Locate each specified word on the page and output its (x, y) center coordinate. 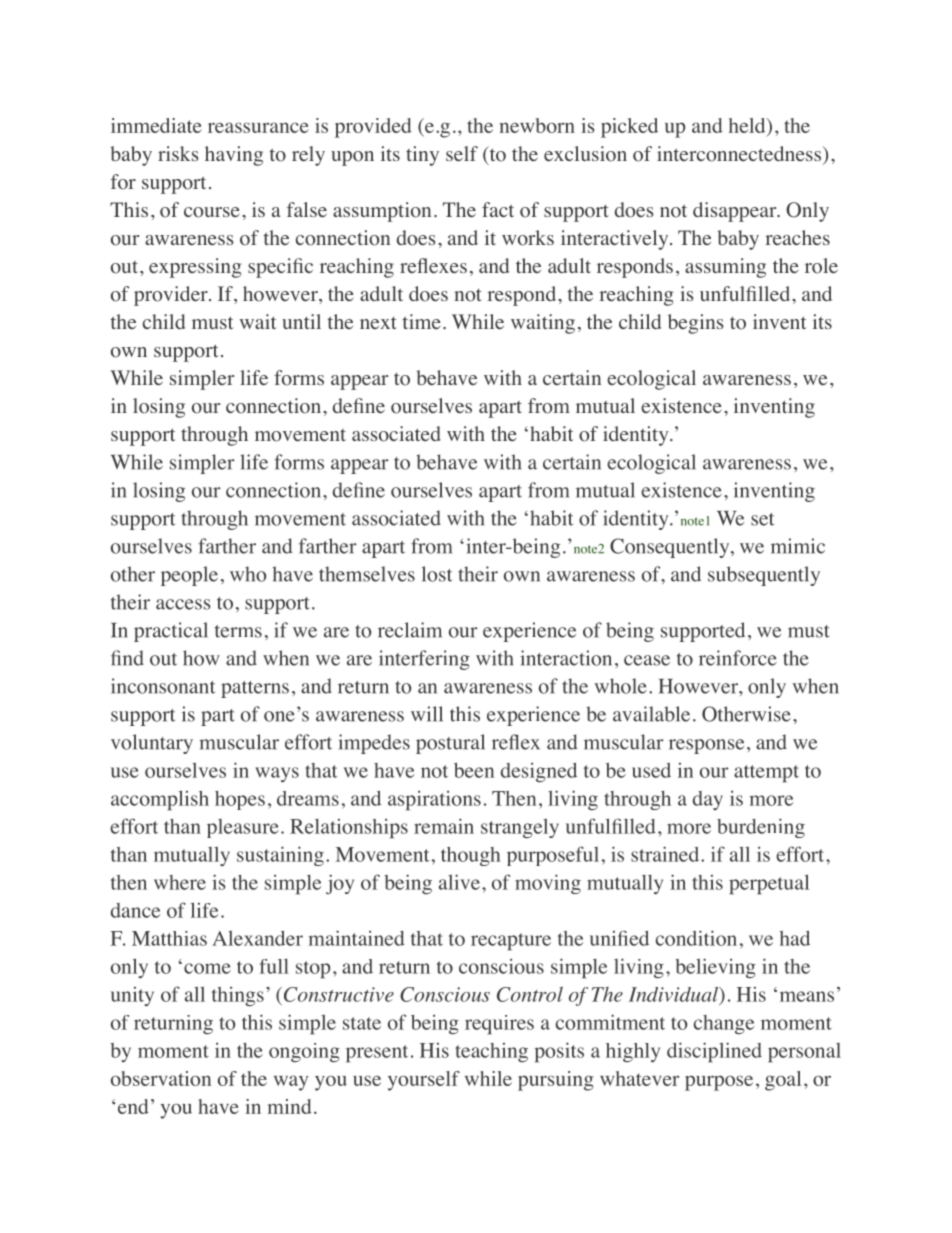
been (474, 770)
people (189, 576)
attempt (766, 774)
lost (437, 574)
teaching (491, 1052)
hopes (240, 800)
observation (161, 1078)
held (748, 127)
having (234, 156)
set (762, 519)
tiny (422, 156)
